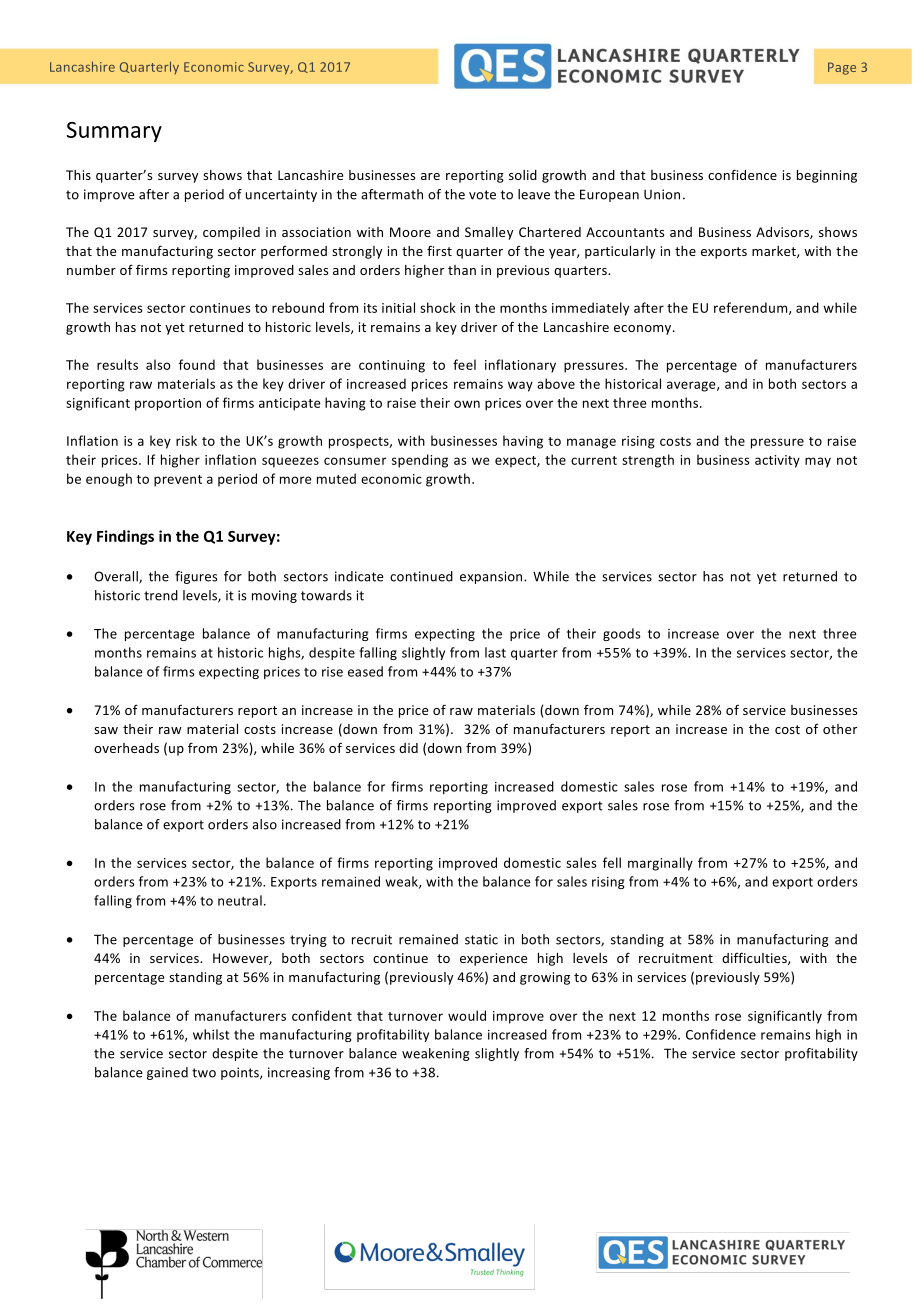 This document has width=924, height=1308. Describe the element at coordinates (523, 175) in the document. I see `solid` at that location.
